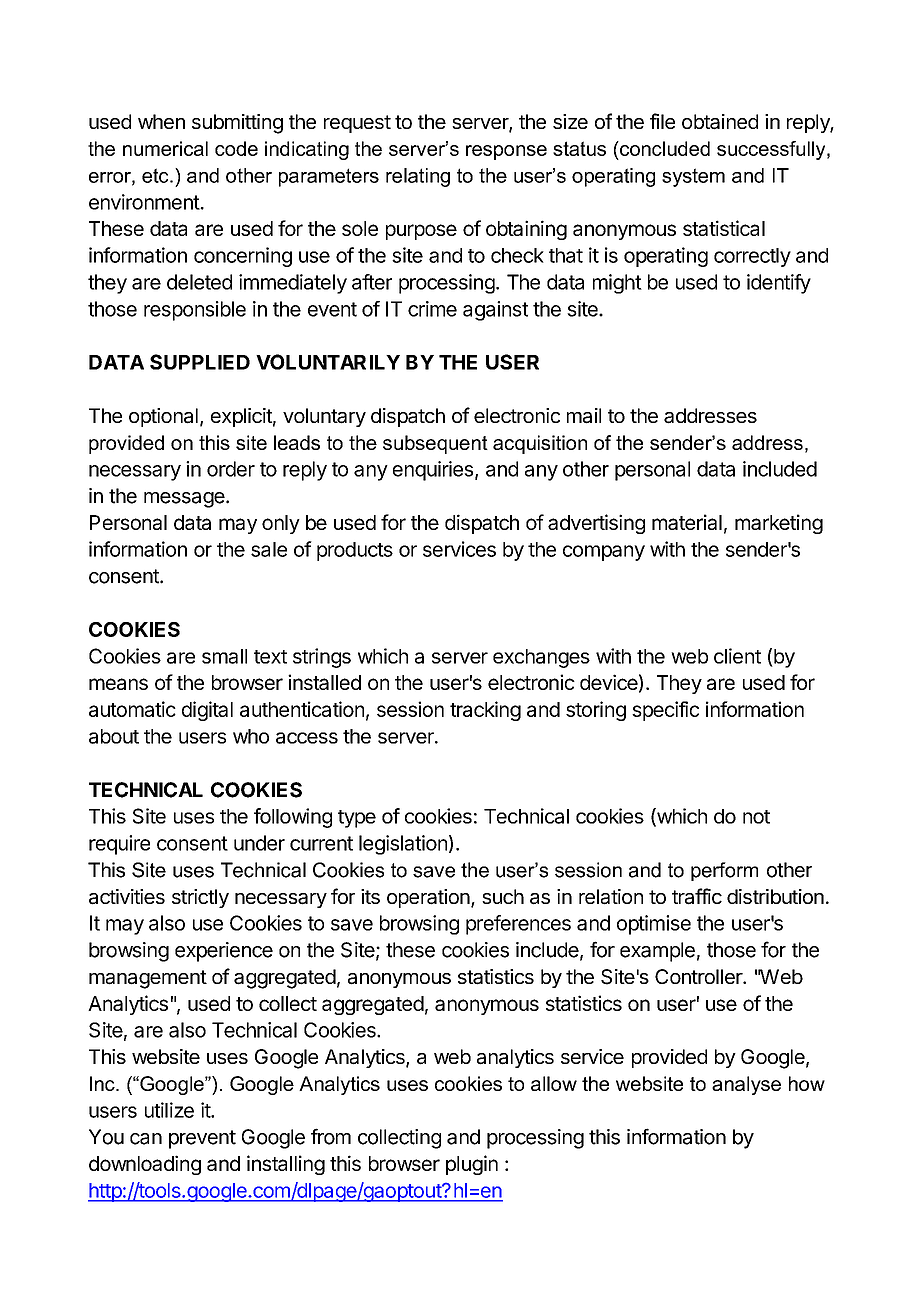 The width and height of the page is (924, 1308). Describe the element at coordinates (184, 500) in the page. I see `message` at that location.
